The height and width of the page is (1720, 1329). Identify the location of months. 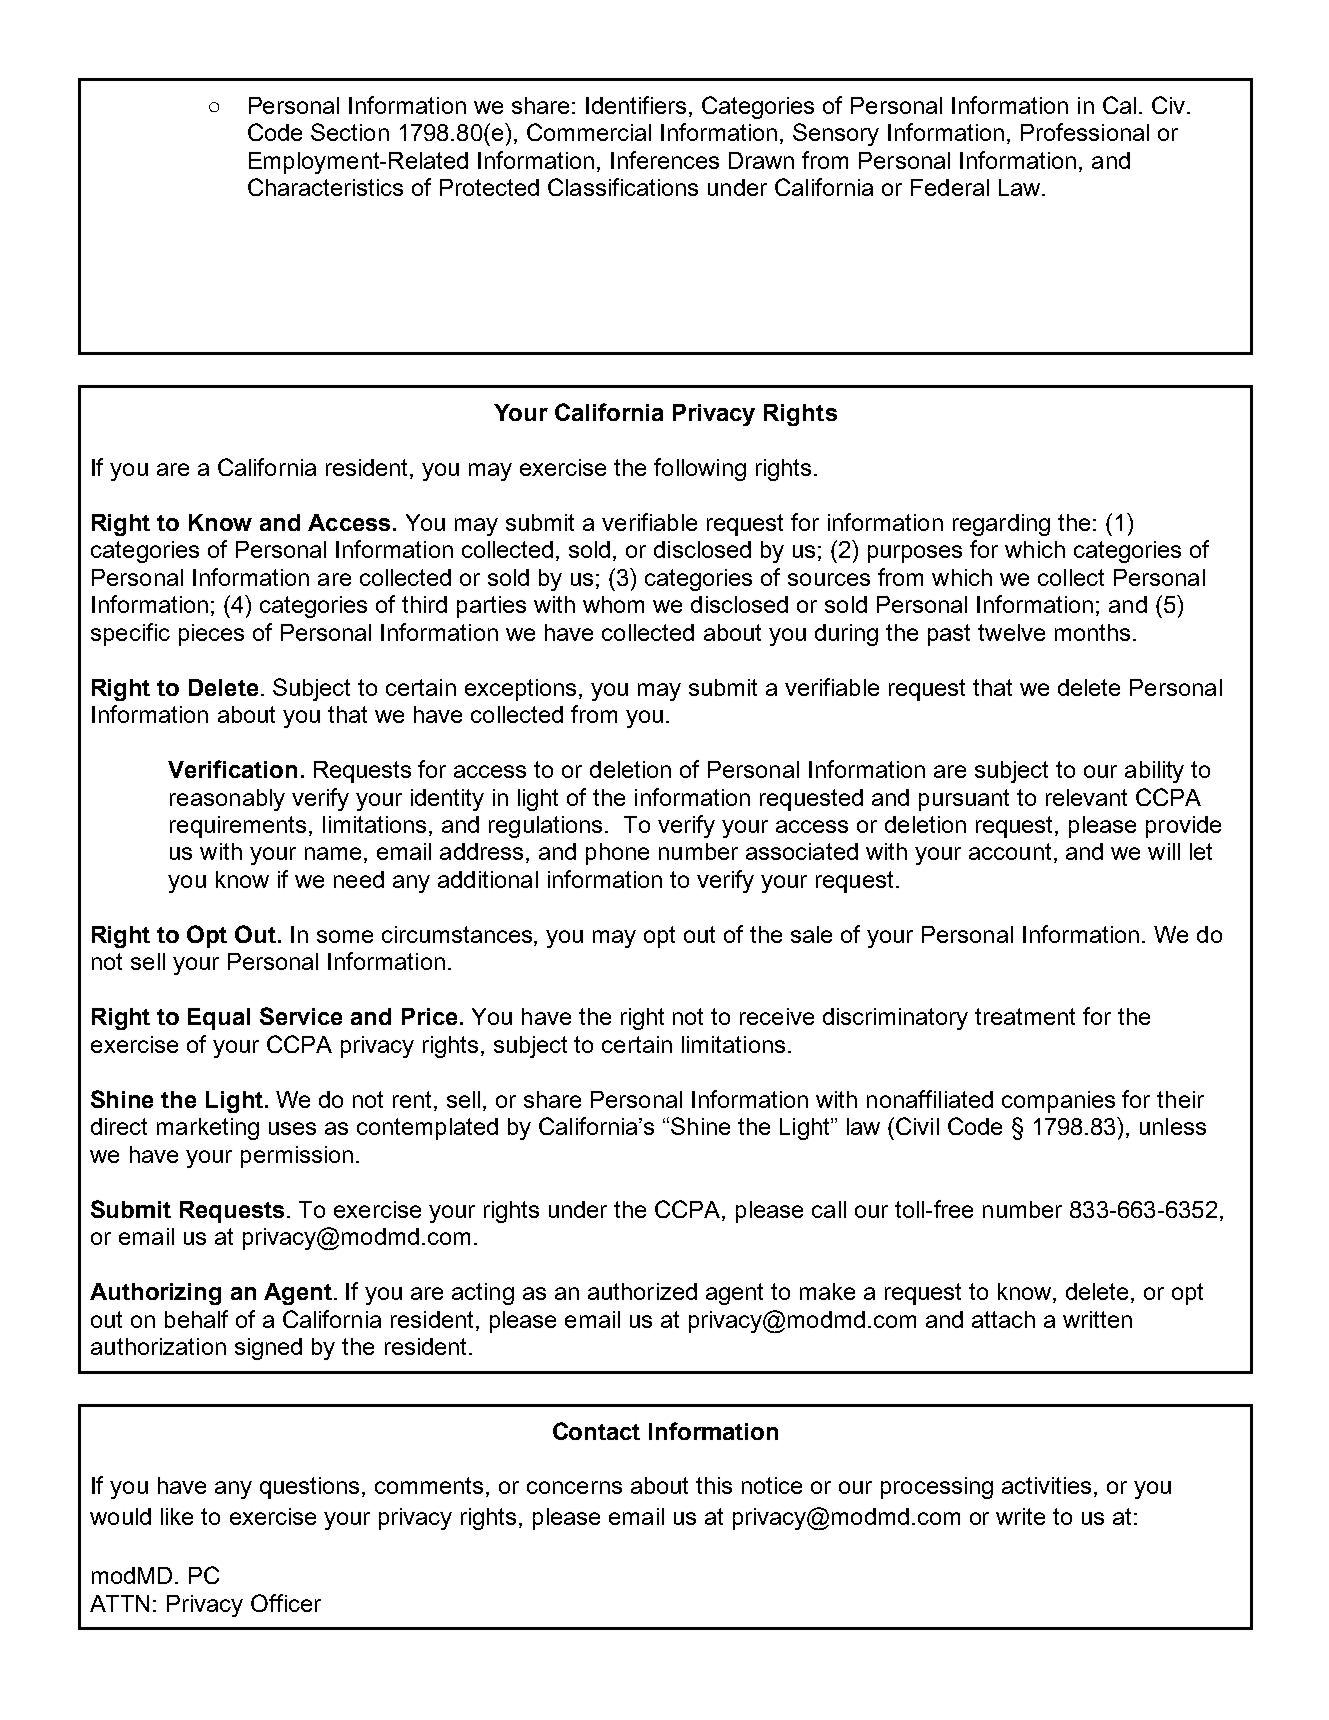
(1092, 632).
